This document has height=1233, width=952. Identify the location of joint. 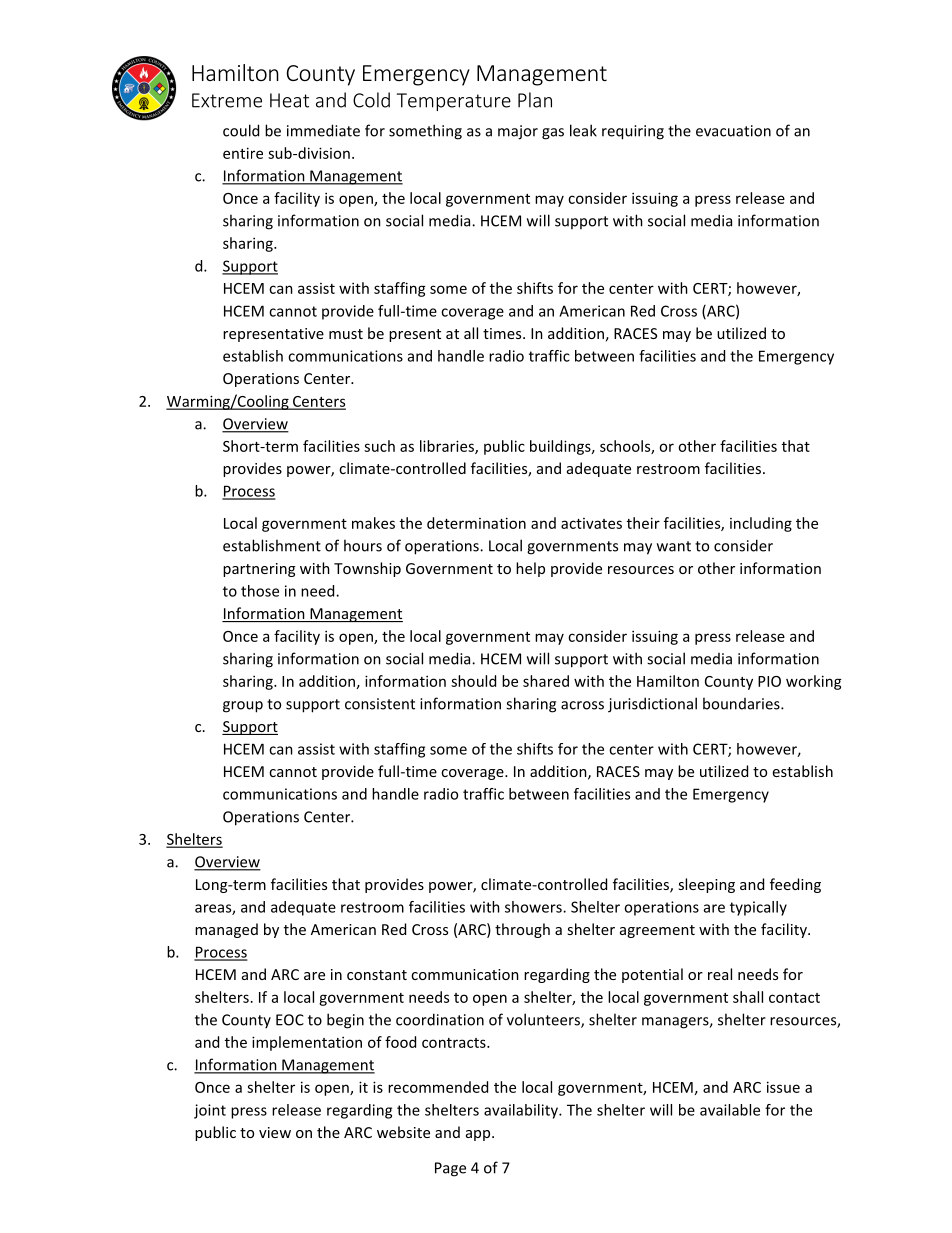
(210, 1111).
